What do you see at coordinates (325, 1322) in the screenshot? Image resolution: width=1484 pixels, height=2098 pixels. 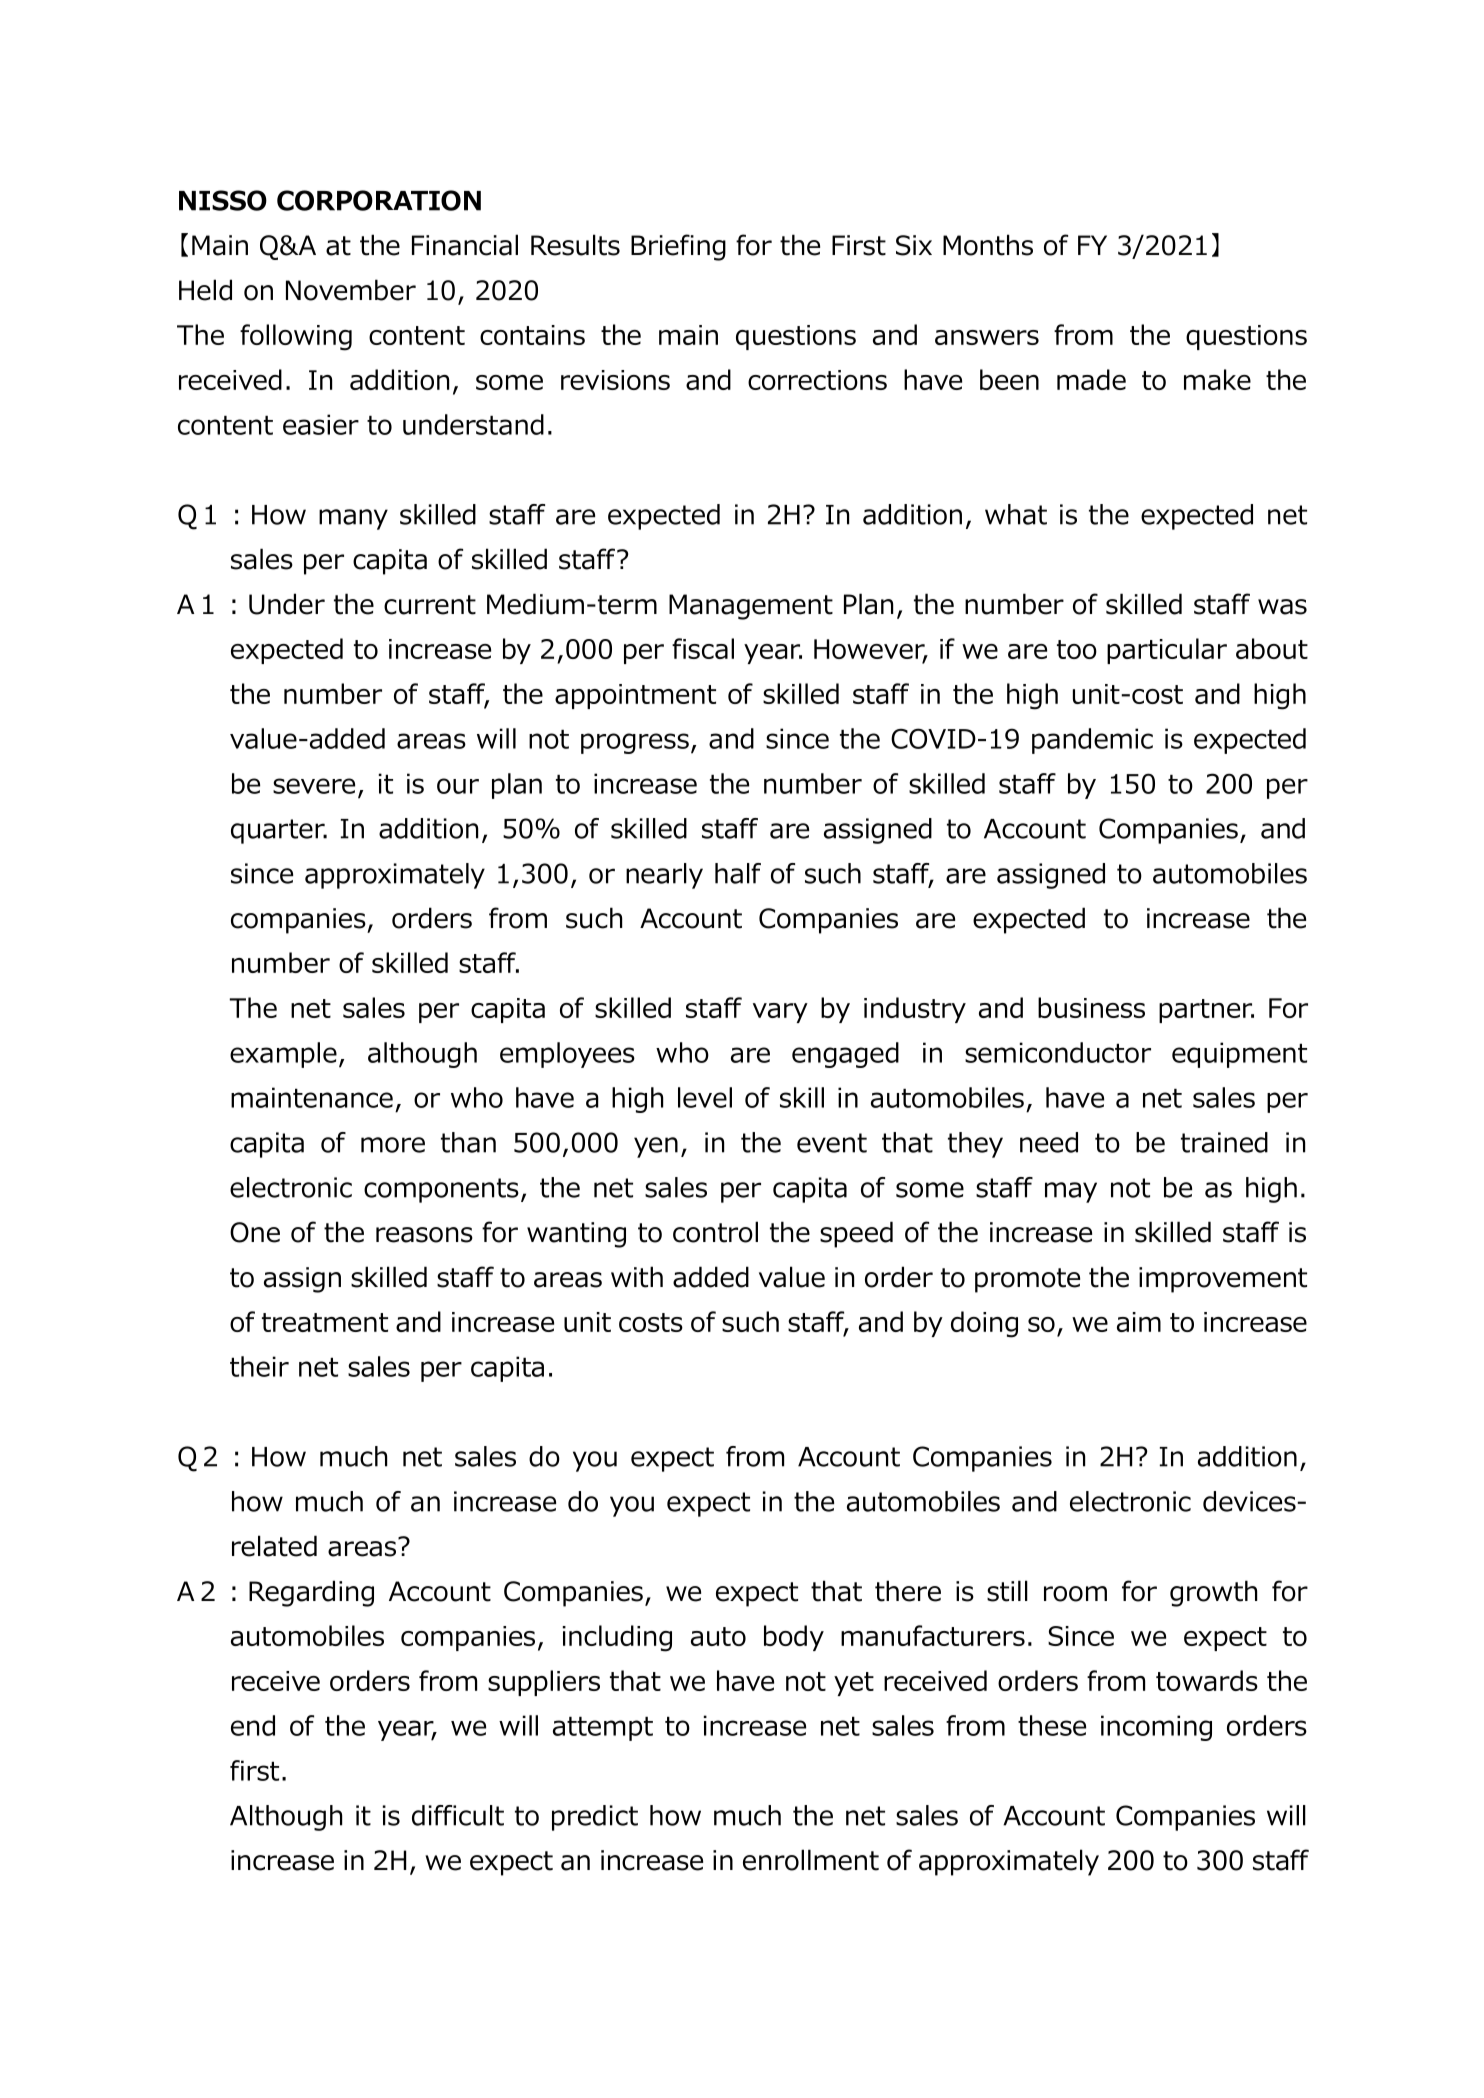 I see `treatment` at bounding box center [325, 1322].
